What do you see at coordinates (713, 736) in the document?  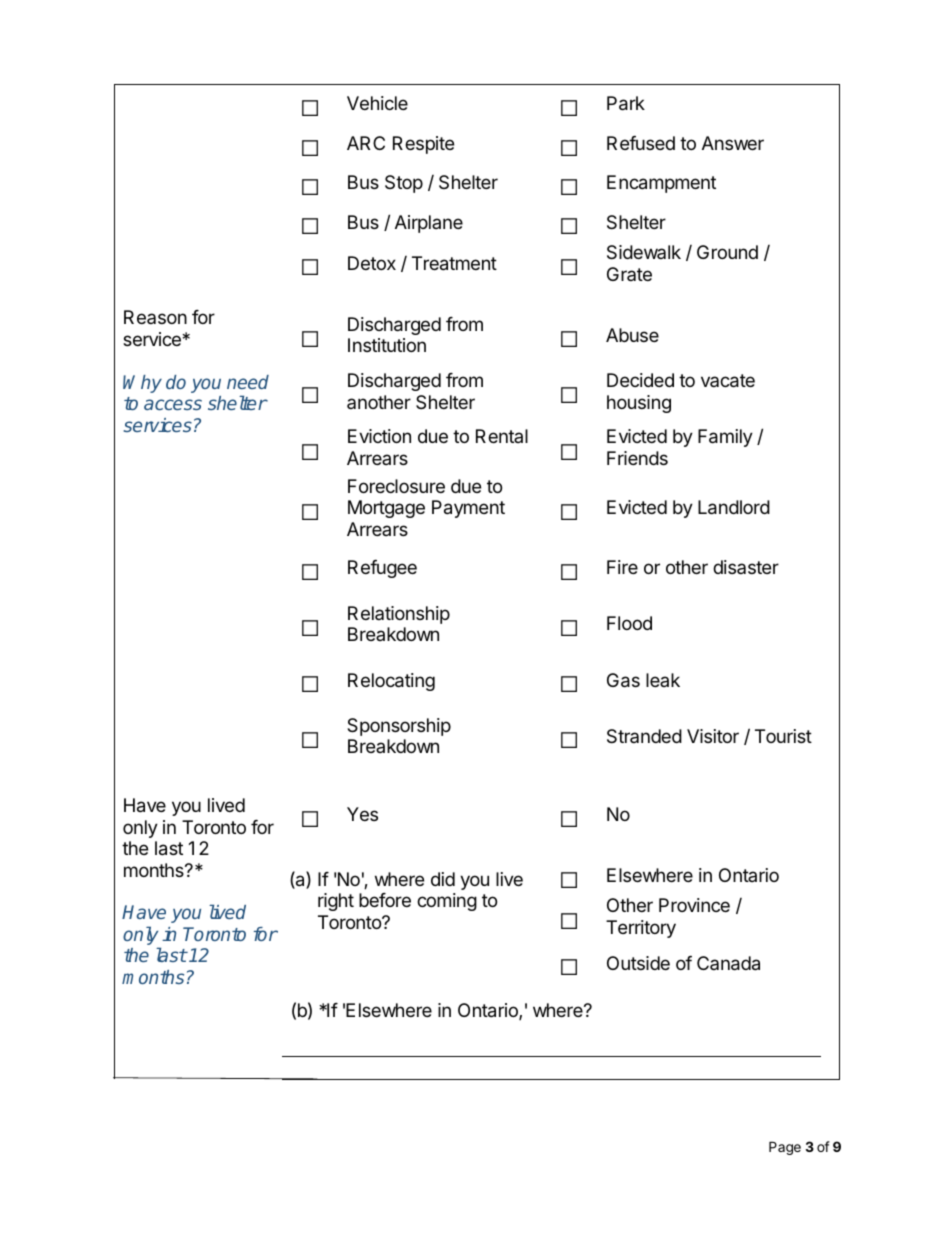 I see `Visitor` at bounding box center [713, 736].
